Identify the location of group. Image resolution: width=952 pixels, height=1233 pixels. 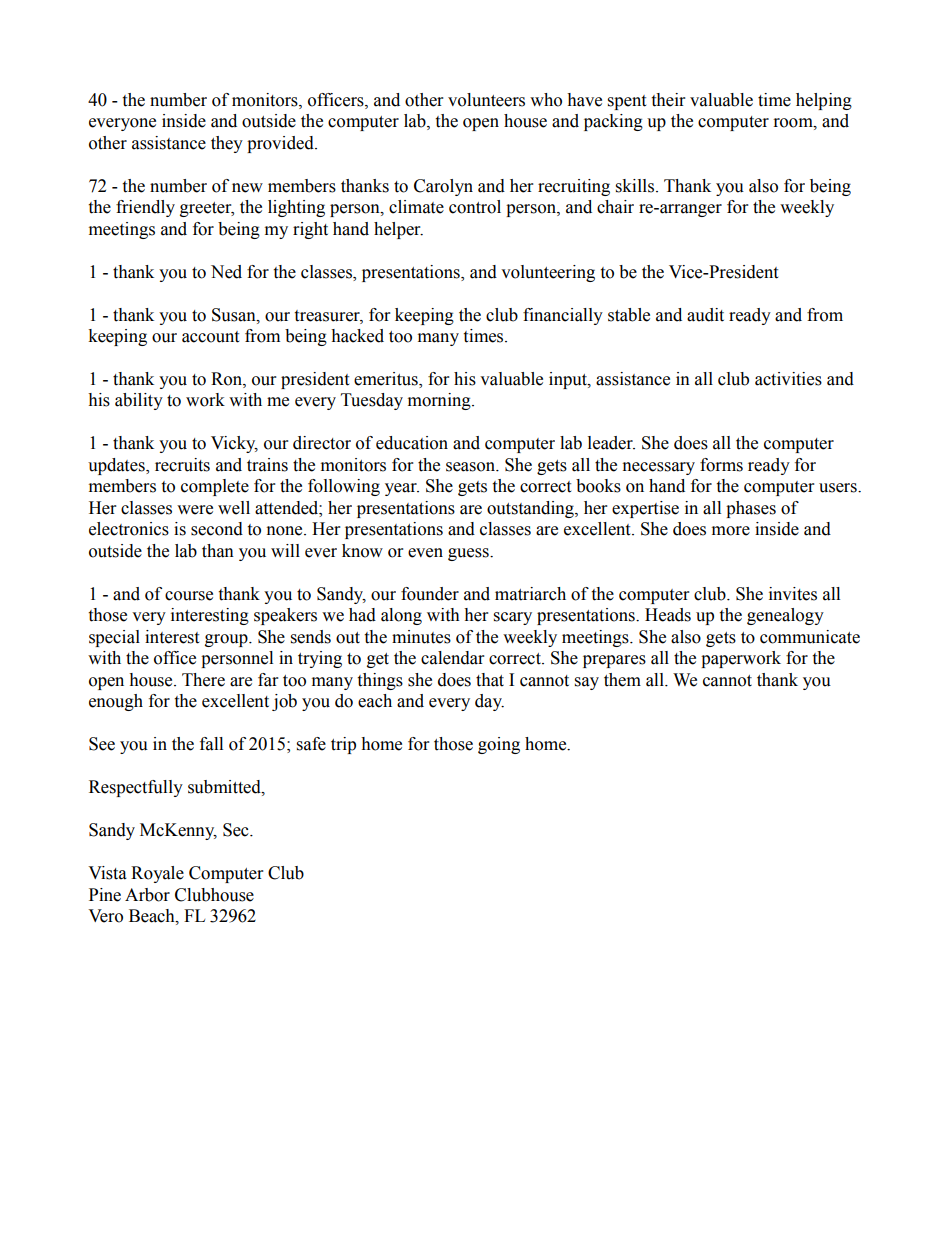
(227, 640).
